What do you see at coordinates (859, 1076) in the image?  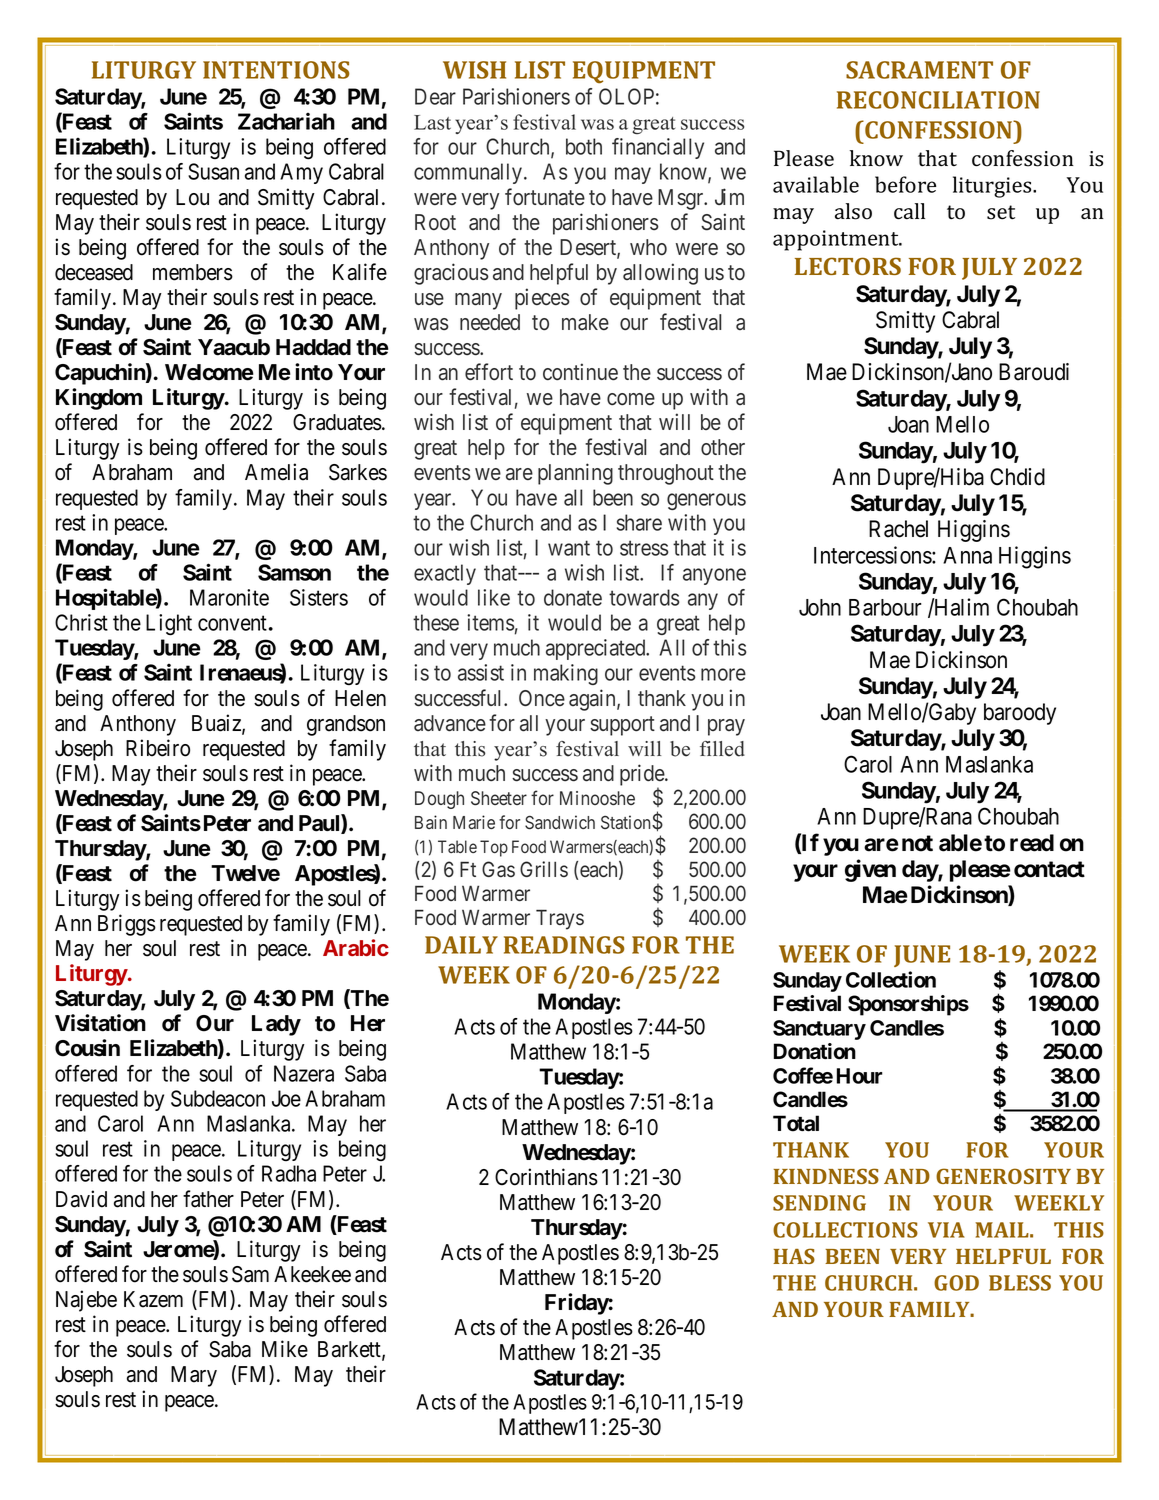 I see `Hour` at bounding box center [859, 1076].
